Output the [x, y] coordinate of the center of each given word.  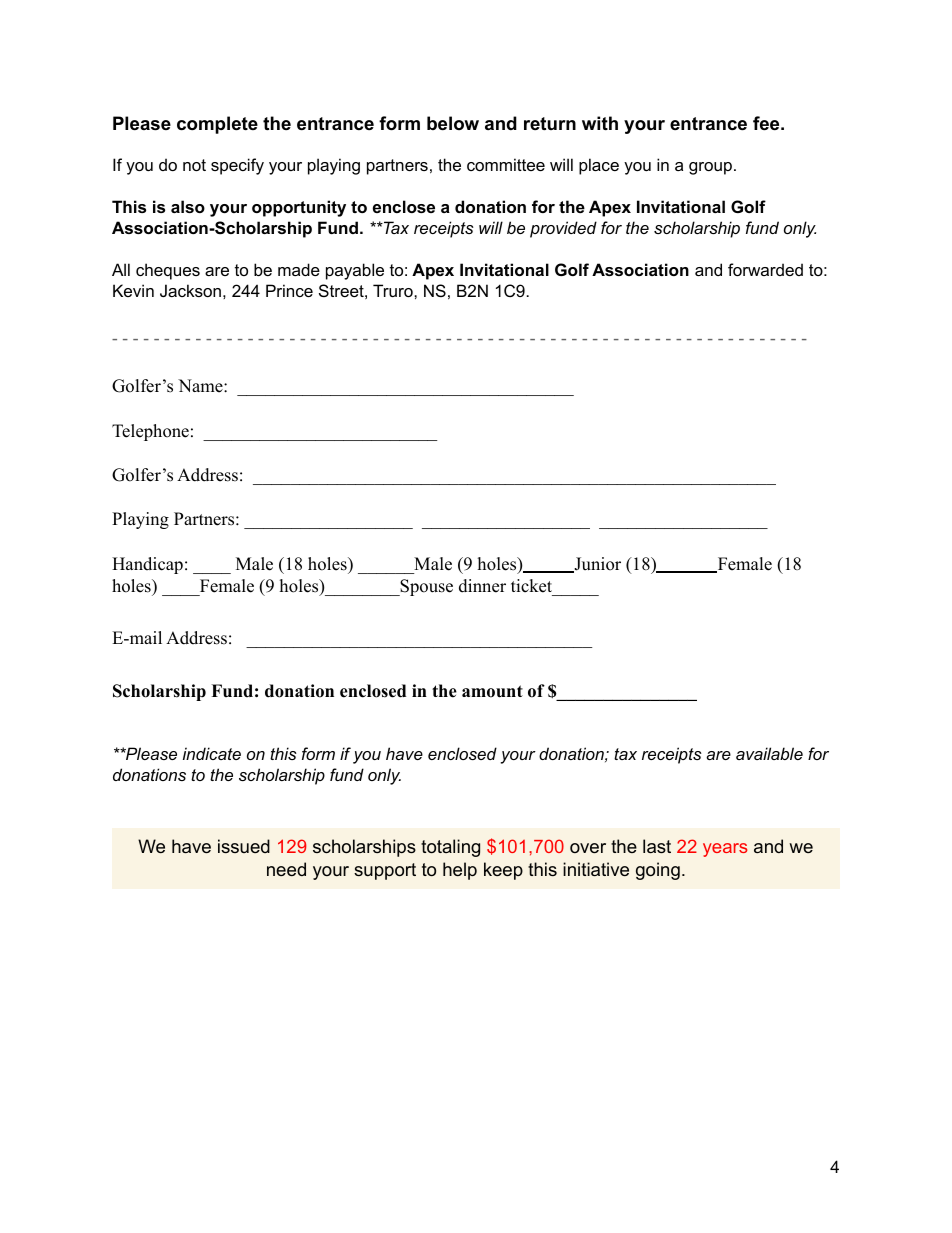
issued [244, 846]
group [710, 168]
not [194, 165]
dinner [482, 586]
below [453, 123]
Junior [596, 565]
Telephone [150, 432]
